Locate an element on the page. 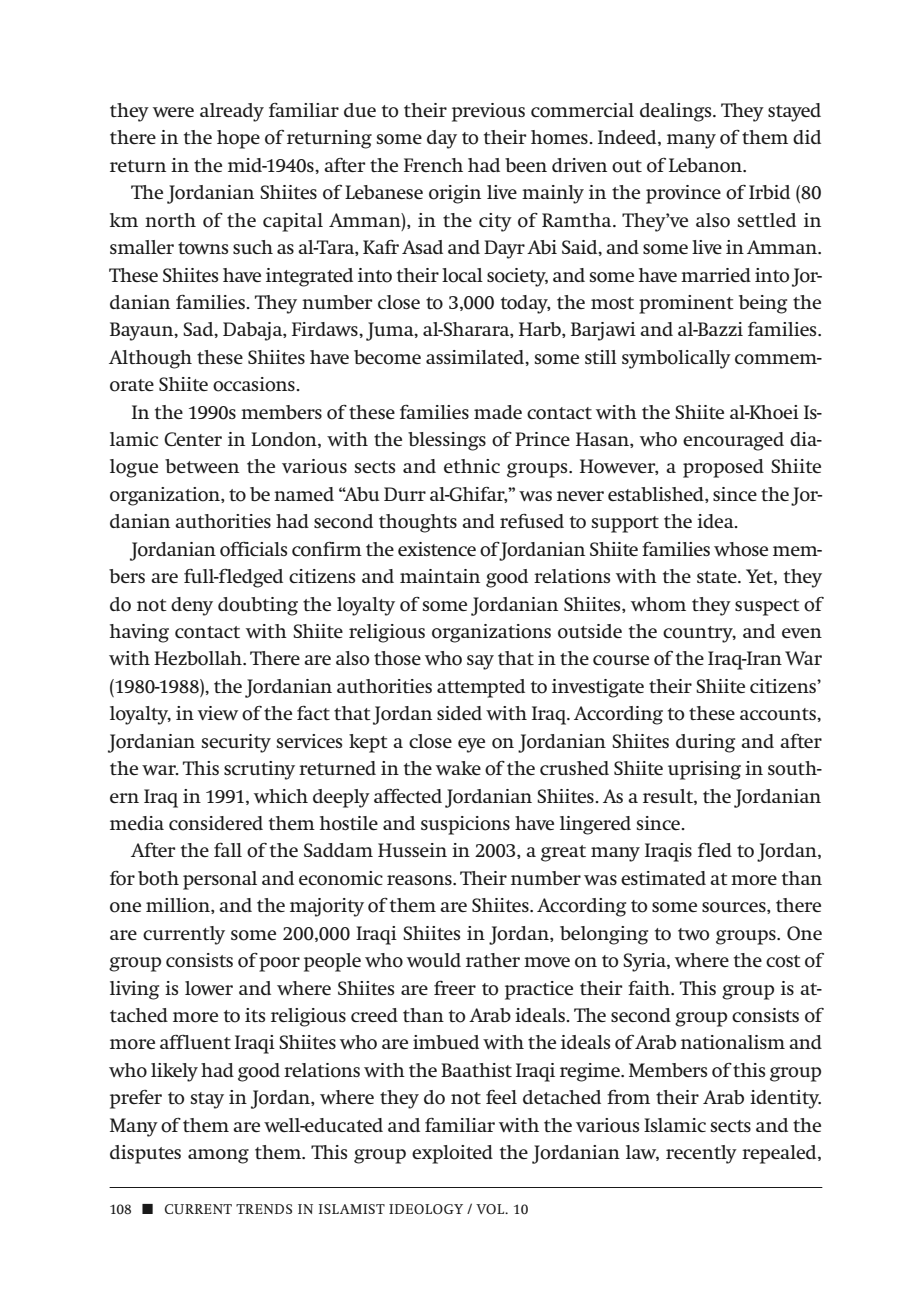 The height and width of the image is (1316, 921). among is located at coordinates (218, 1156).
